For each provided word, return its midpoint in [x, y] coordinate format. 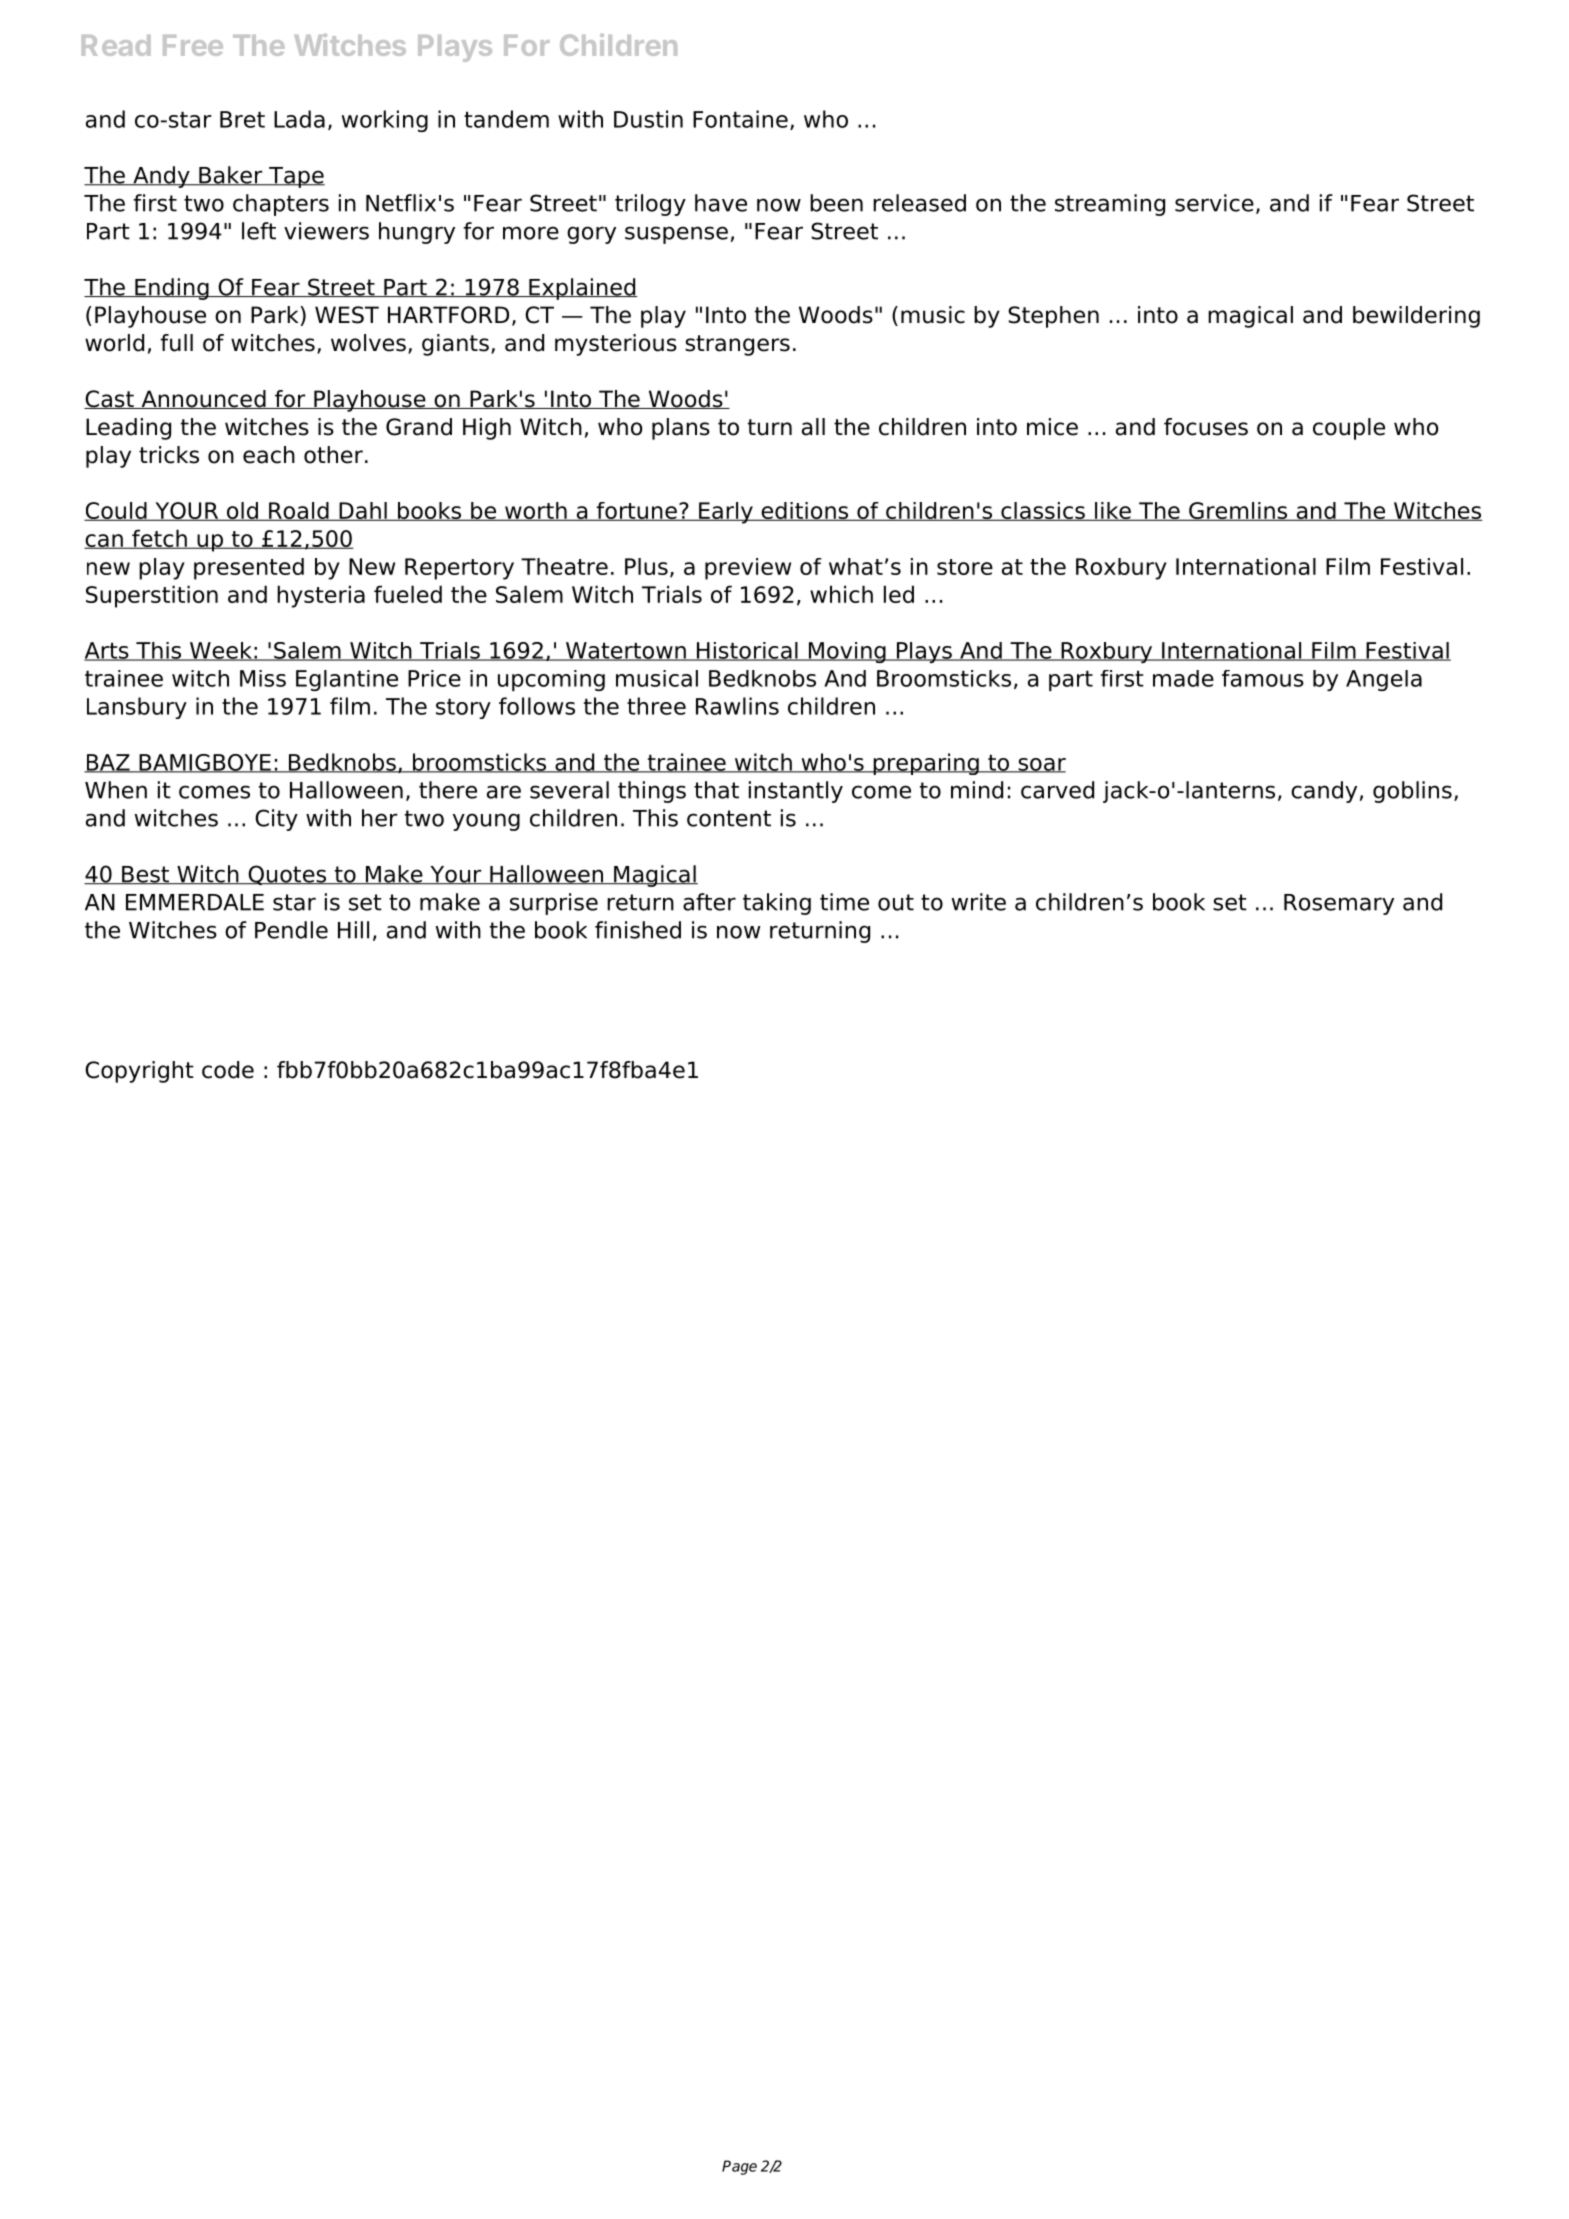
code [228, 1070]
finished [638, 930]
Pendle [291, 930]
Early [726, 513]
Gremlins [1238, 511]
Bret [242, 119]
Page [739, 2167]
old [242, 511]
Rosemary [1339, 904]
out [896, 902]
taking [777, 904]
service [1214, 203]
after [709, 902]
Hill [353, 930]
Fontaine [740, 119]
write [979, 902]
